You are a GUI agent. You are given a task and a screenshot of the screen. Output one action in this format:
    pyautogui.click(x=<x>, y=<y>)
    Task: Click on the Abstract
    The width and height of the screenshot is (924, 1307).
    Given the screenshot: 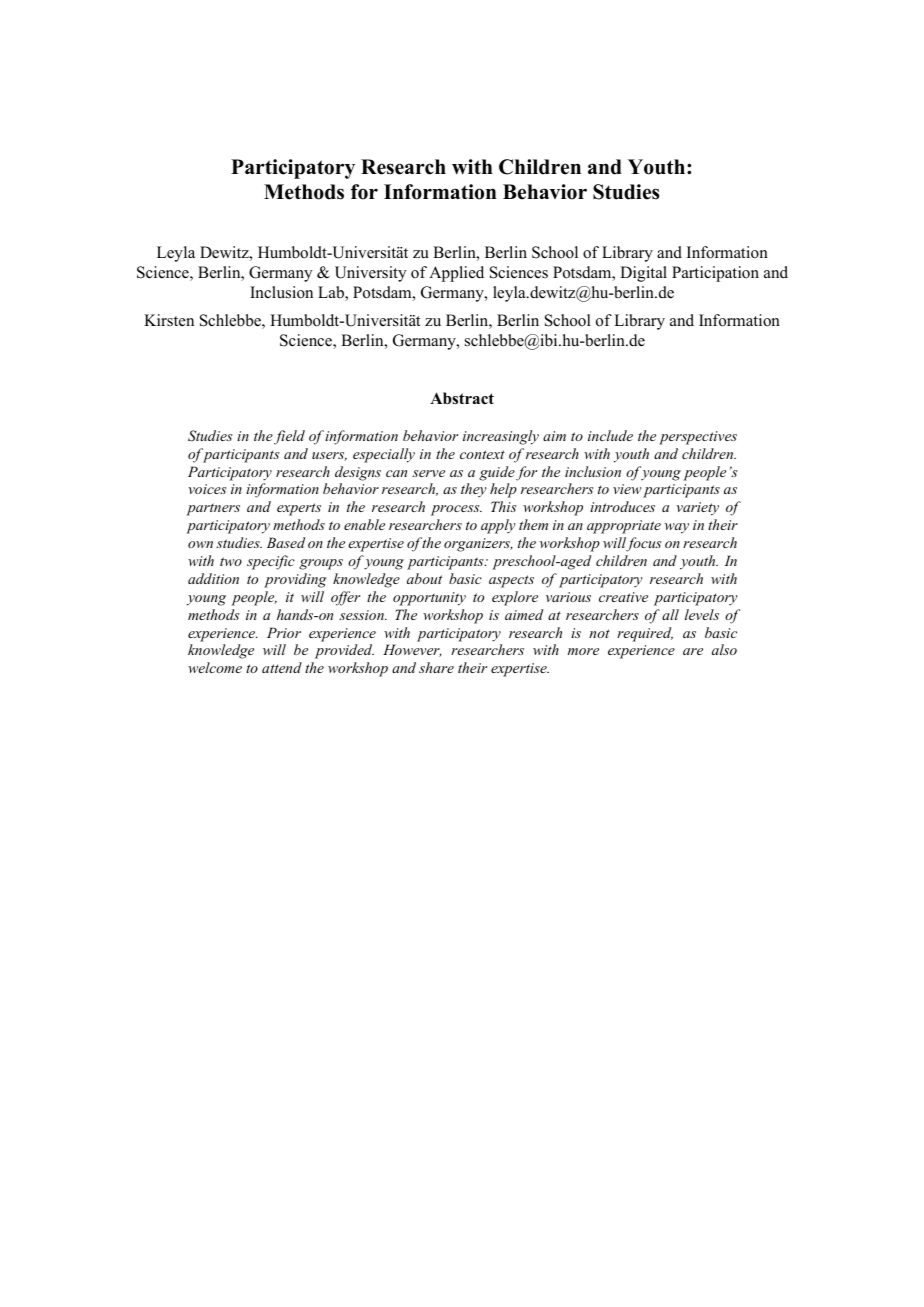 What is the action you would take?
    pyautogui.click(x=462, y=398)
